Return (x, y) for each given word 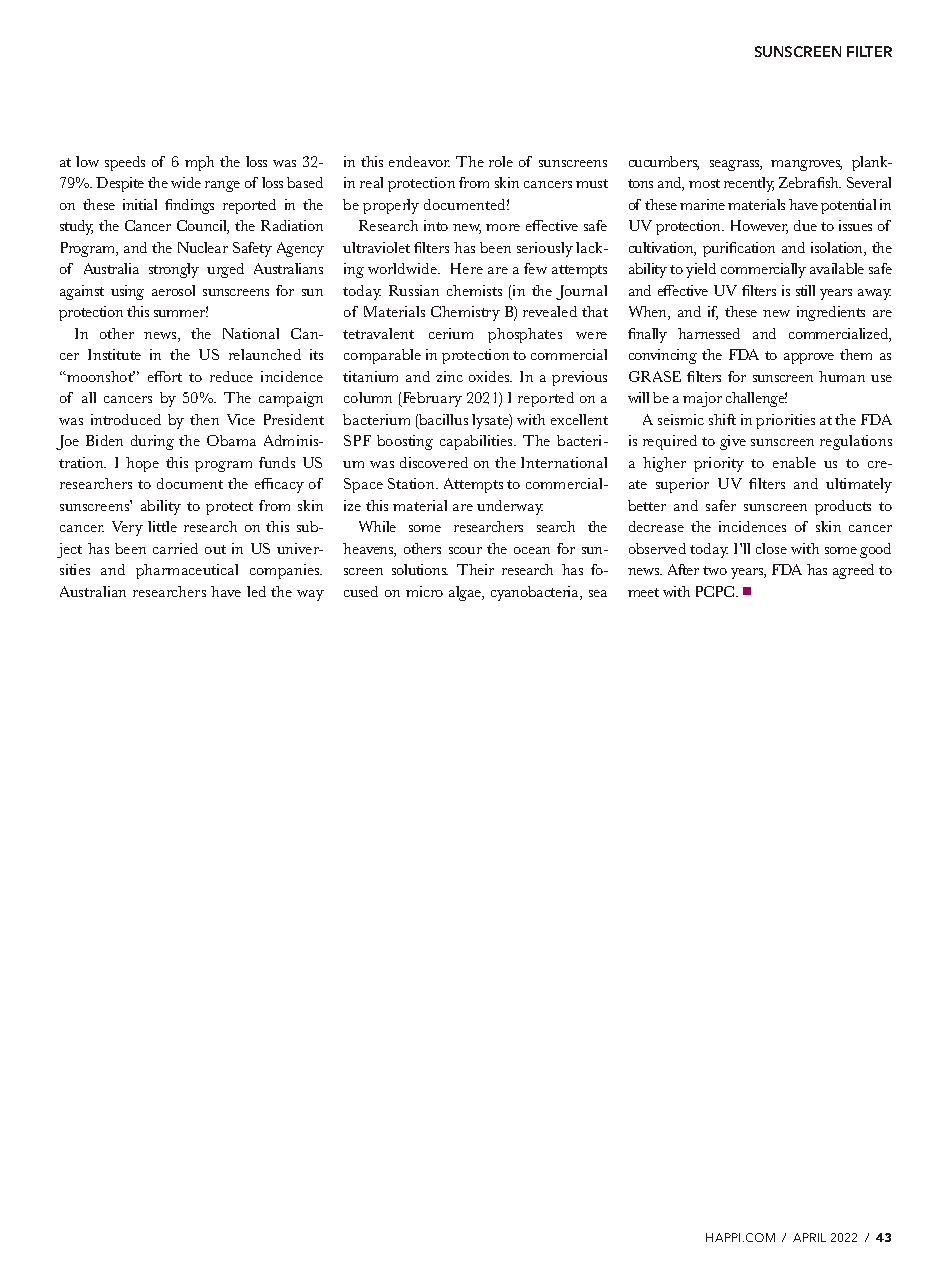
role (501, 161)
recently (749, 184)
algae (466, 593)
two (715, 570)
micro (424, 591)
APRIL (809, 1237)
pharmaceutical (187, 571)
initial (140, 204)
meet (643, 592)
